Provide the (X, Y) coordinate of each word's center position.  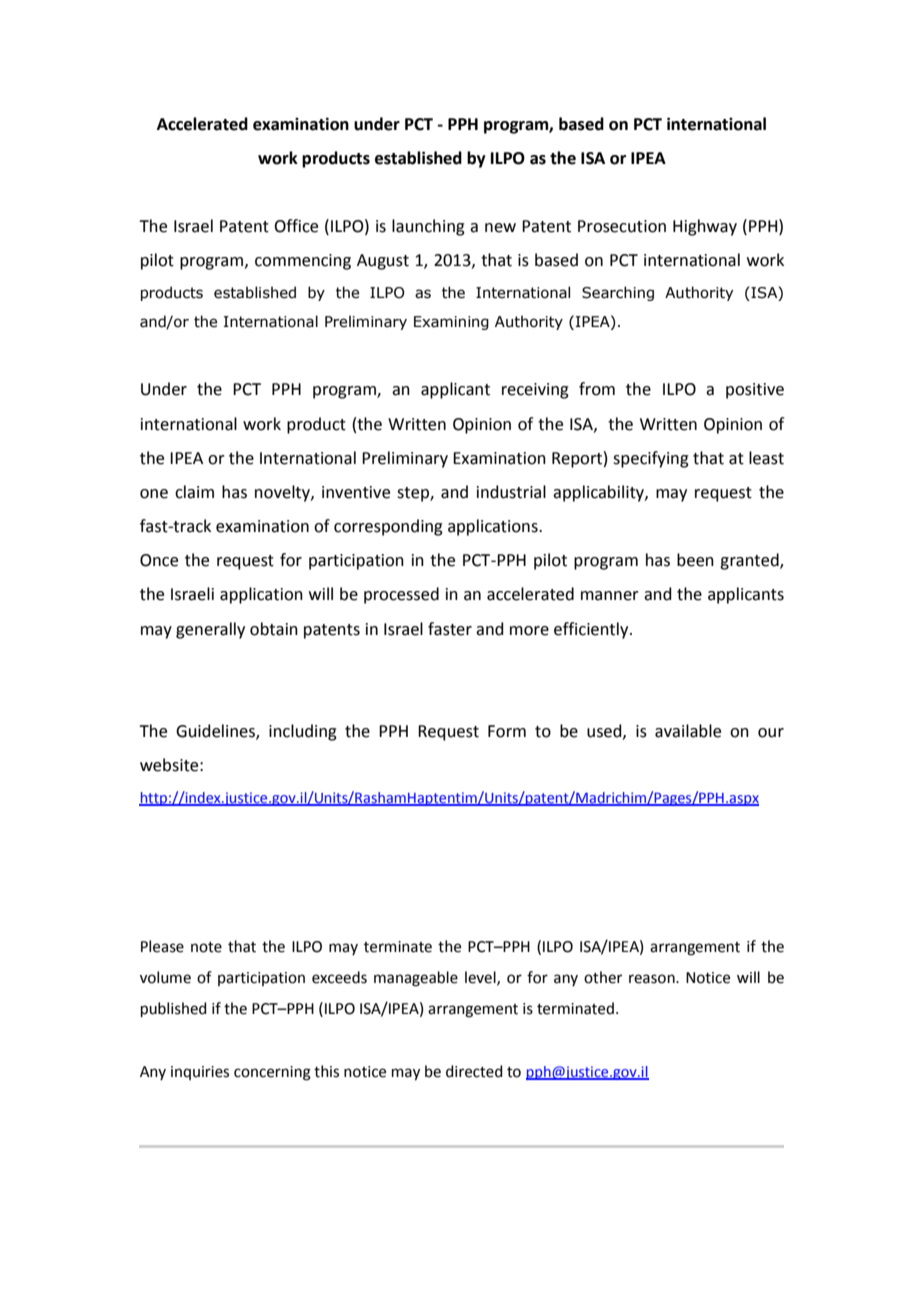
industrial (511, 492)
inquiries (200, 1073)
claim (194, 492)
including (303, 732)
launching (428, 227)
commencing (303, 262)
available (688, 731)
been (695, 560)
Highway (705, 227)
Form (507, 731)
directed (474, 1071)
